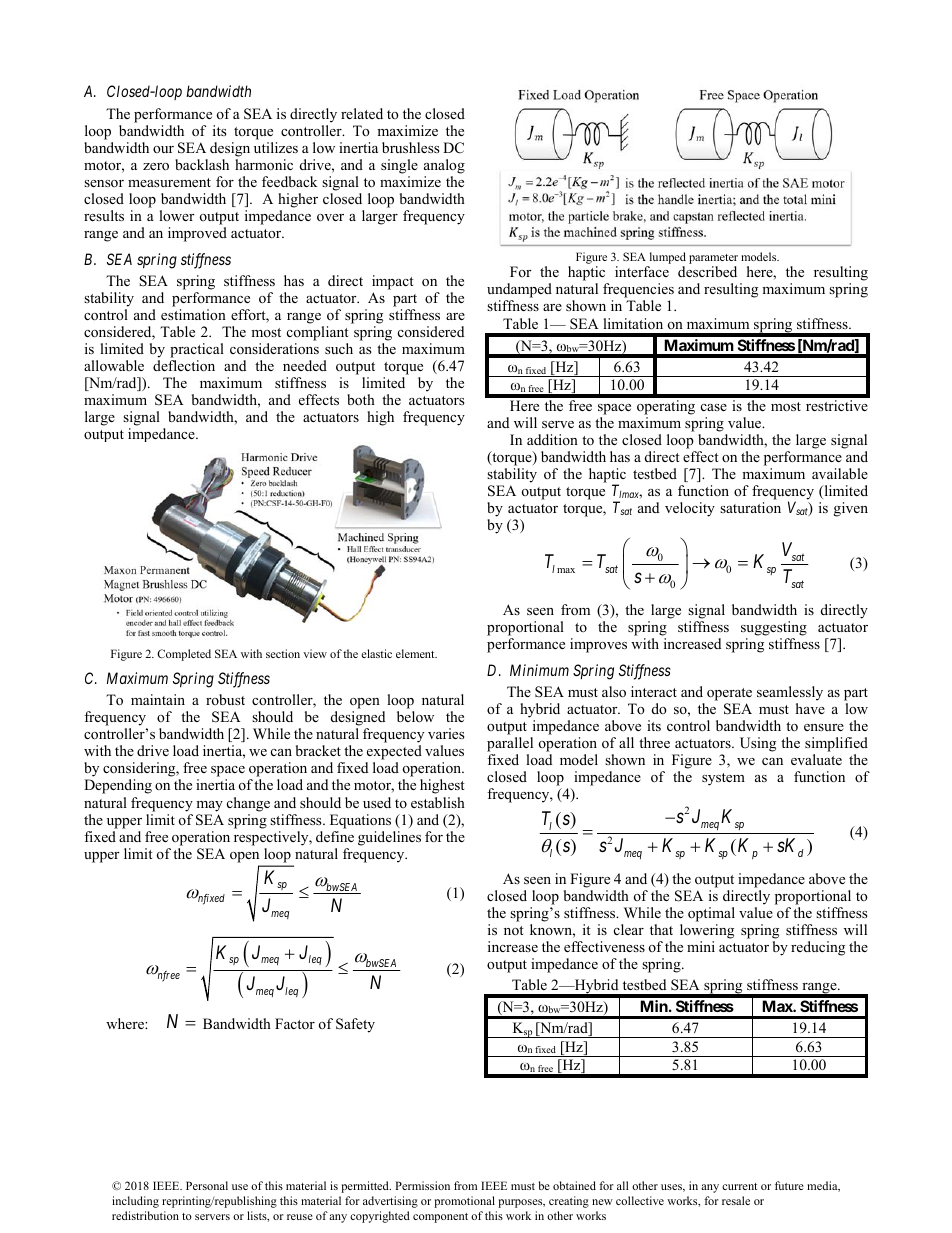 This screenshot has height=1233, width=952. Describe the element at coordinates (416, 653) in the screenshot. I see `element` at that location.
